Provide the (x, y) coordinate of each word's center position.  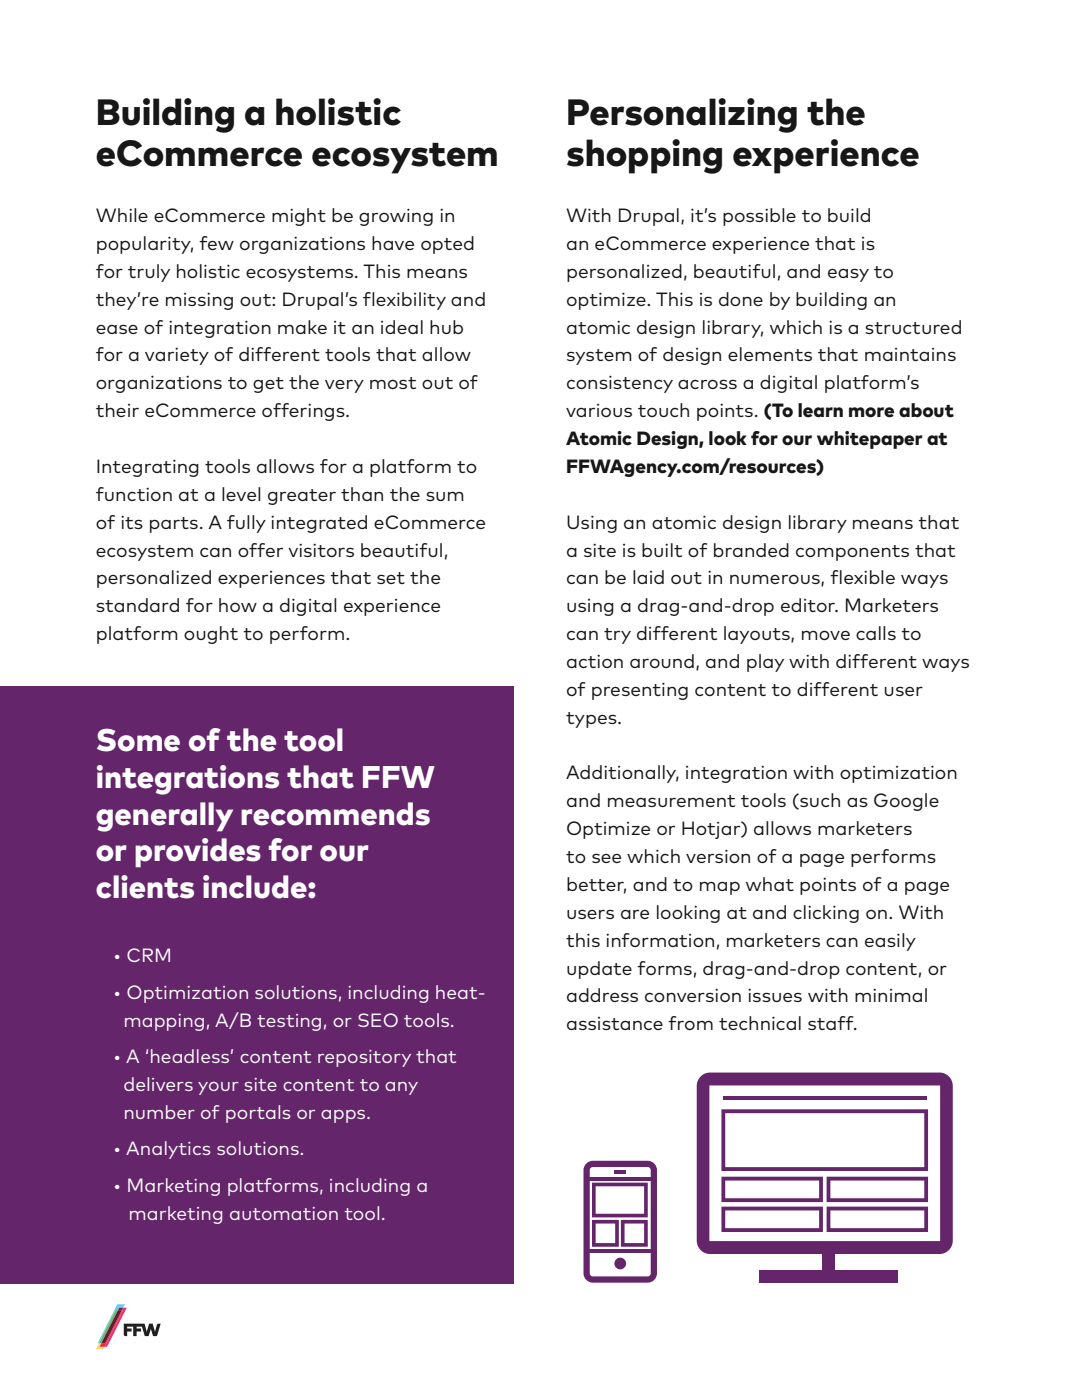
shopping (644, 156)
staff (832, 1023)
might (299, 217)
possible (759, 217)
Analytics (168, 1150)
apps (344, 1116)
